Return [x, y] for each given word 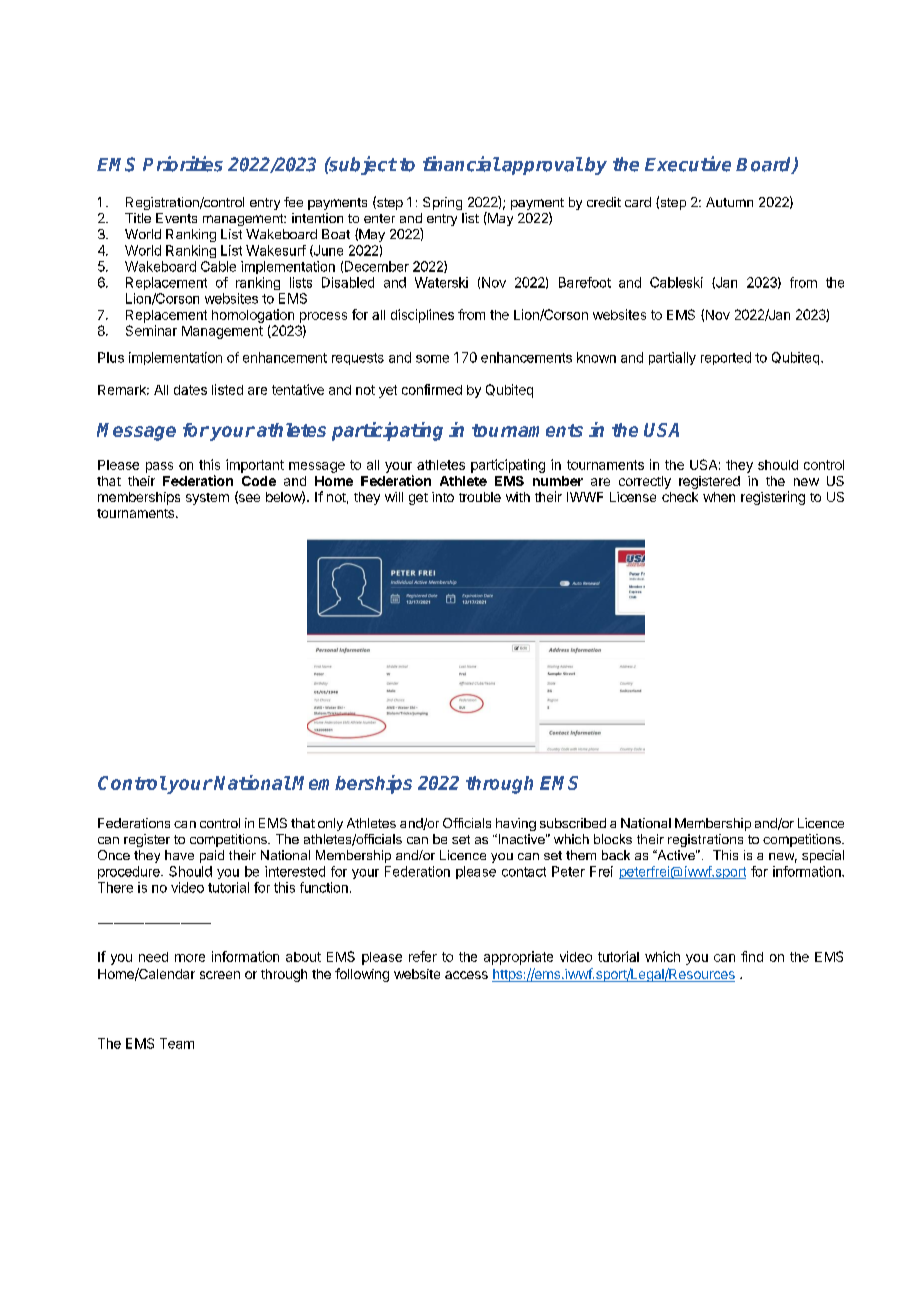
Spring [442, 203]
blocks [613, 839]
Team [177, 1043]
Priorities [183, 164]
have [179, 855]
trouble [480, 497]
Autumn [729, 202]
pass [159, 467]
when [719, 497]
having [516, 824]
